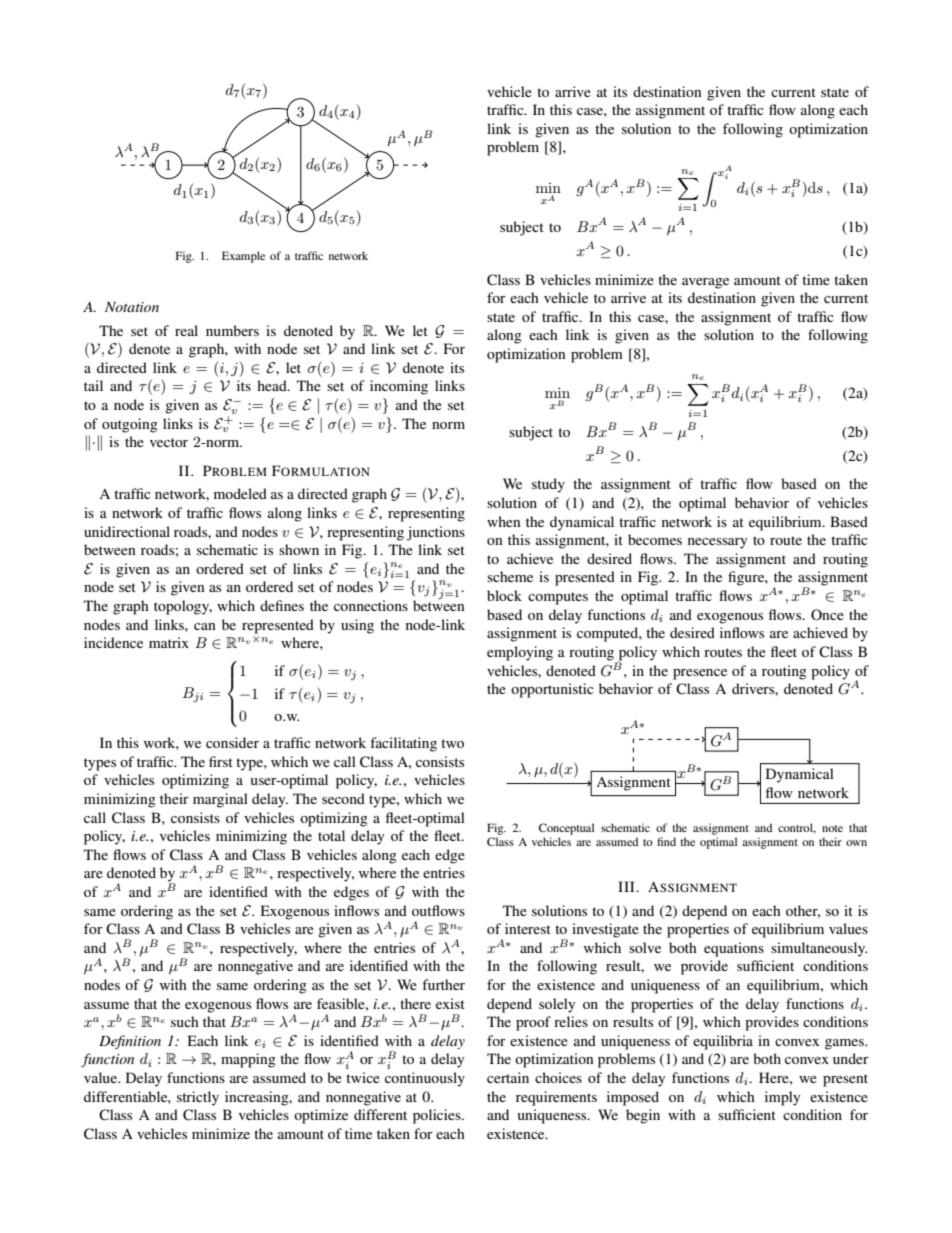 The width and height of the screenshot is (952, 1233). What do you see at coordinates (717, 543) in the screenshot?
I see `necessary` at bounding box center [717, 543].
